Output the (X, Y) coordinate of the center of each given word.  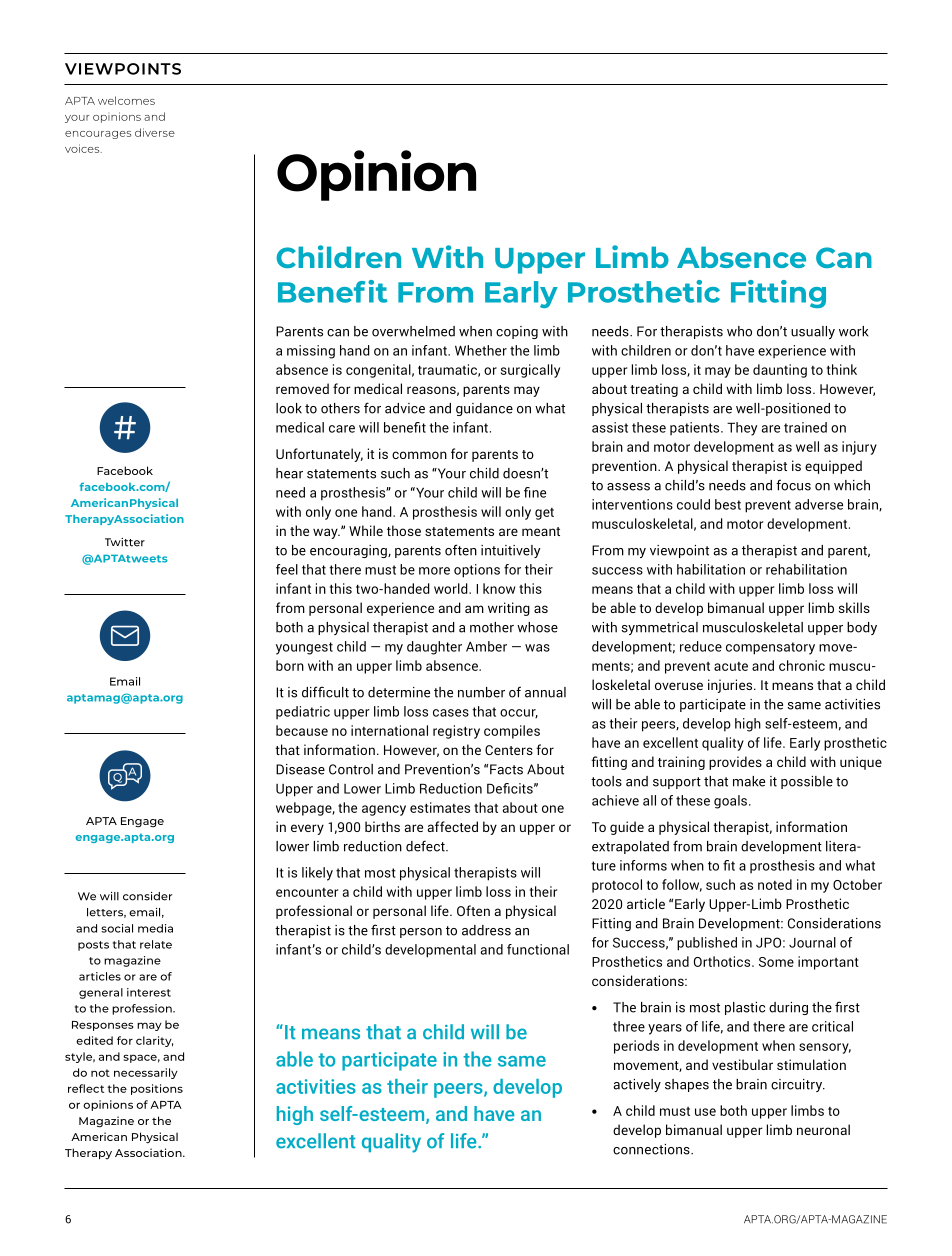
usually (813, 332)
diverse (155, 132)
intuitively (510, 551)
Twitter (125, 542)
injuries (731, 686)
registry (456, 732)
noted (775, 884)
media (155, 928)
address (486, 930)
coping (517, 332)
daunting (780, 371)
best (728, 504)
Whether (481, 350)
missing (311, 352)
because (302, 730)
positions (157, 1089)
